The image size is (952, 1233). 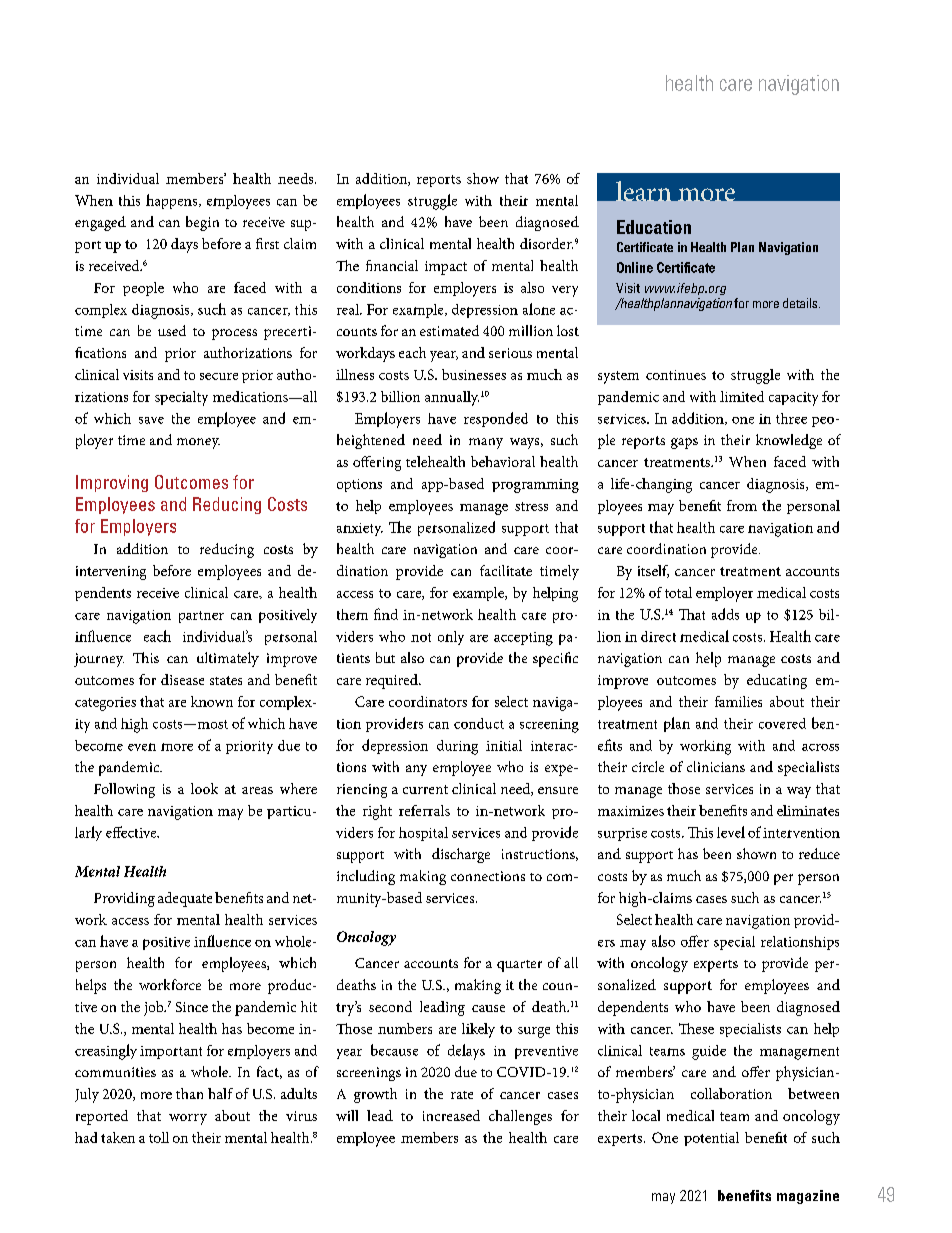 What do you see at coordinates (159, 1137) in the image?
I see `toll` at bounding box center [159, 1137].
